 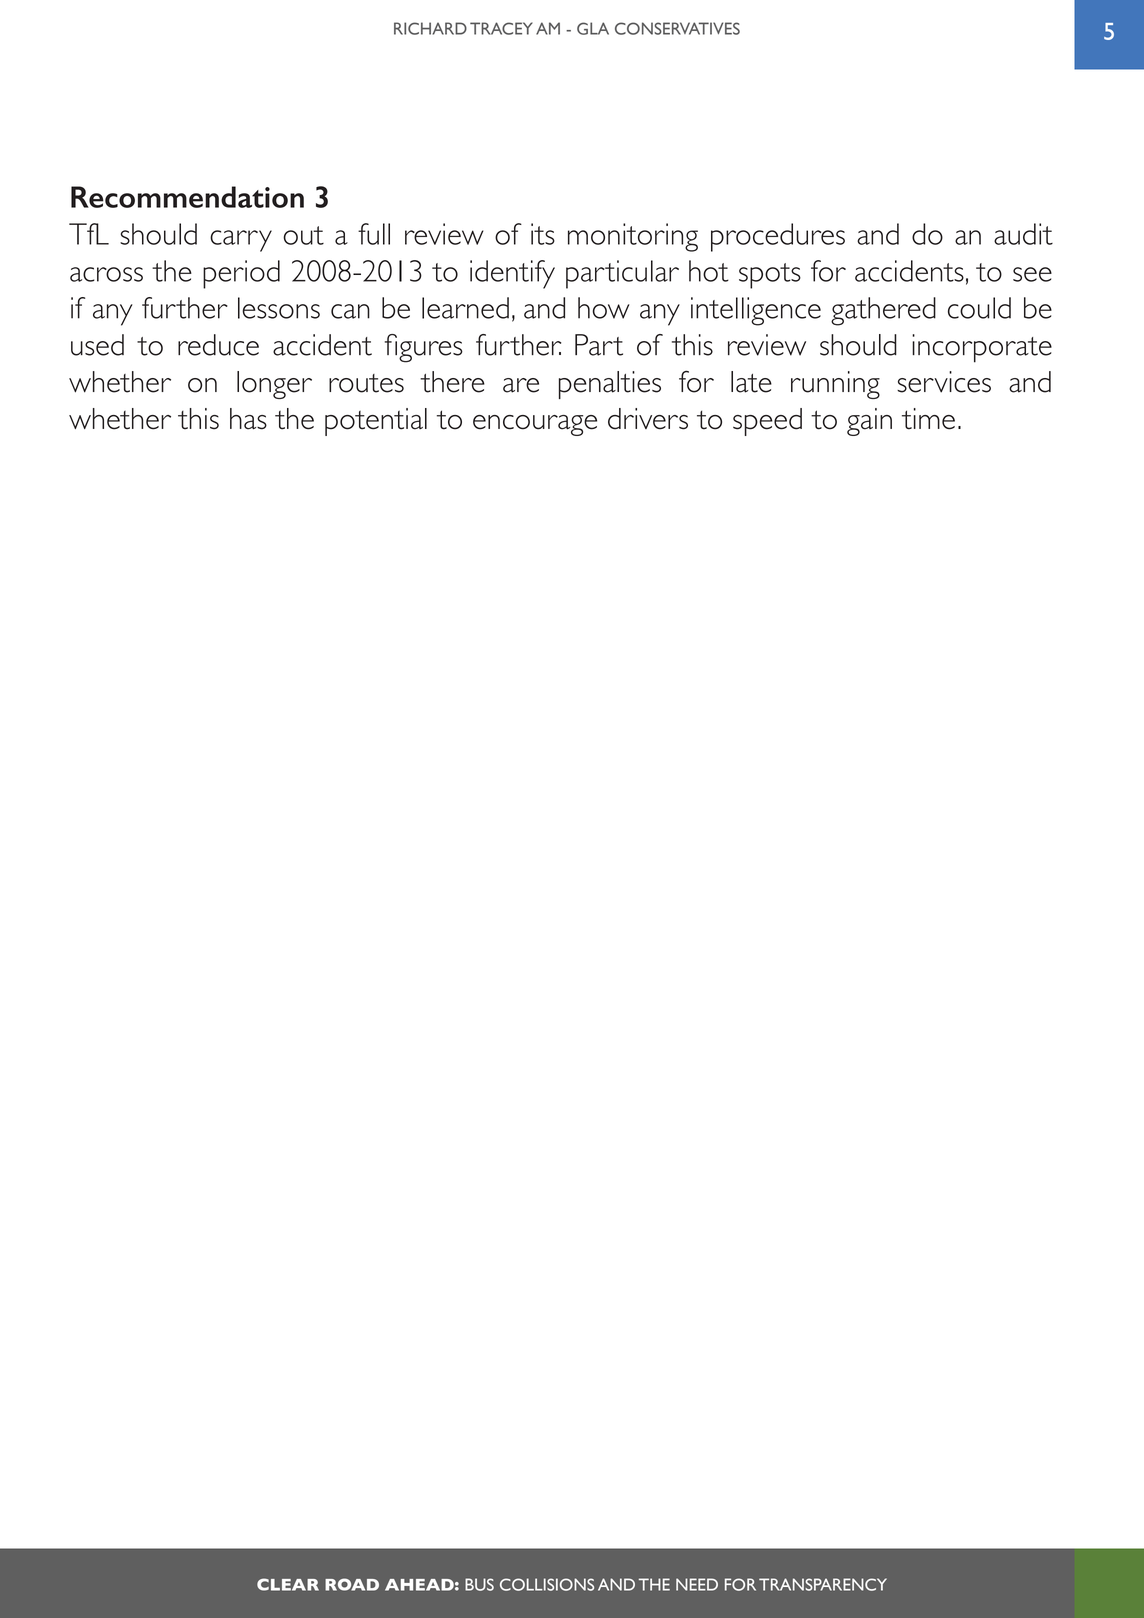 What do you see at coordinates (593, 28) in the page?
I see `GLA` at bounding box center [593, 28].
